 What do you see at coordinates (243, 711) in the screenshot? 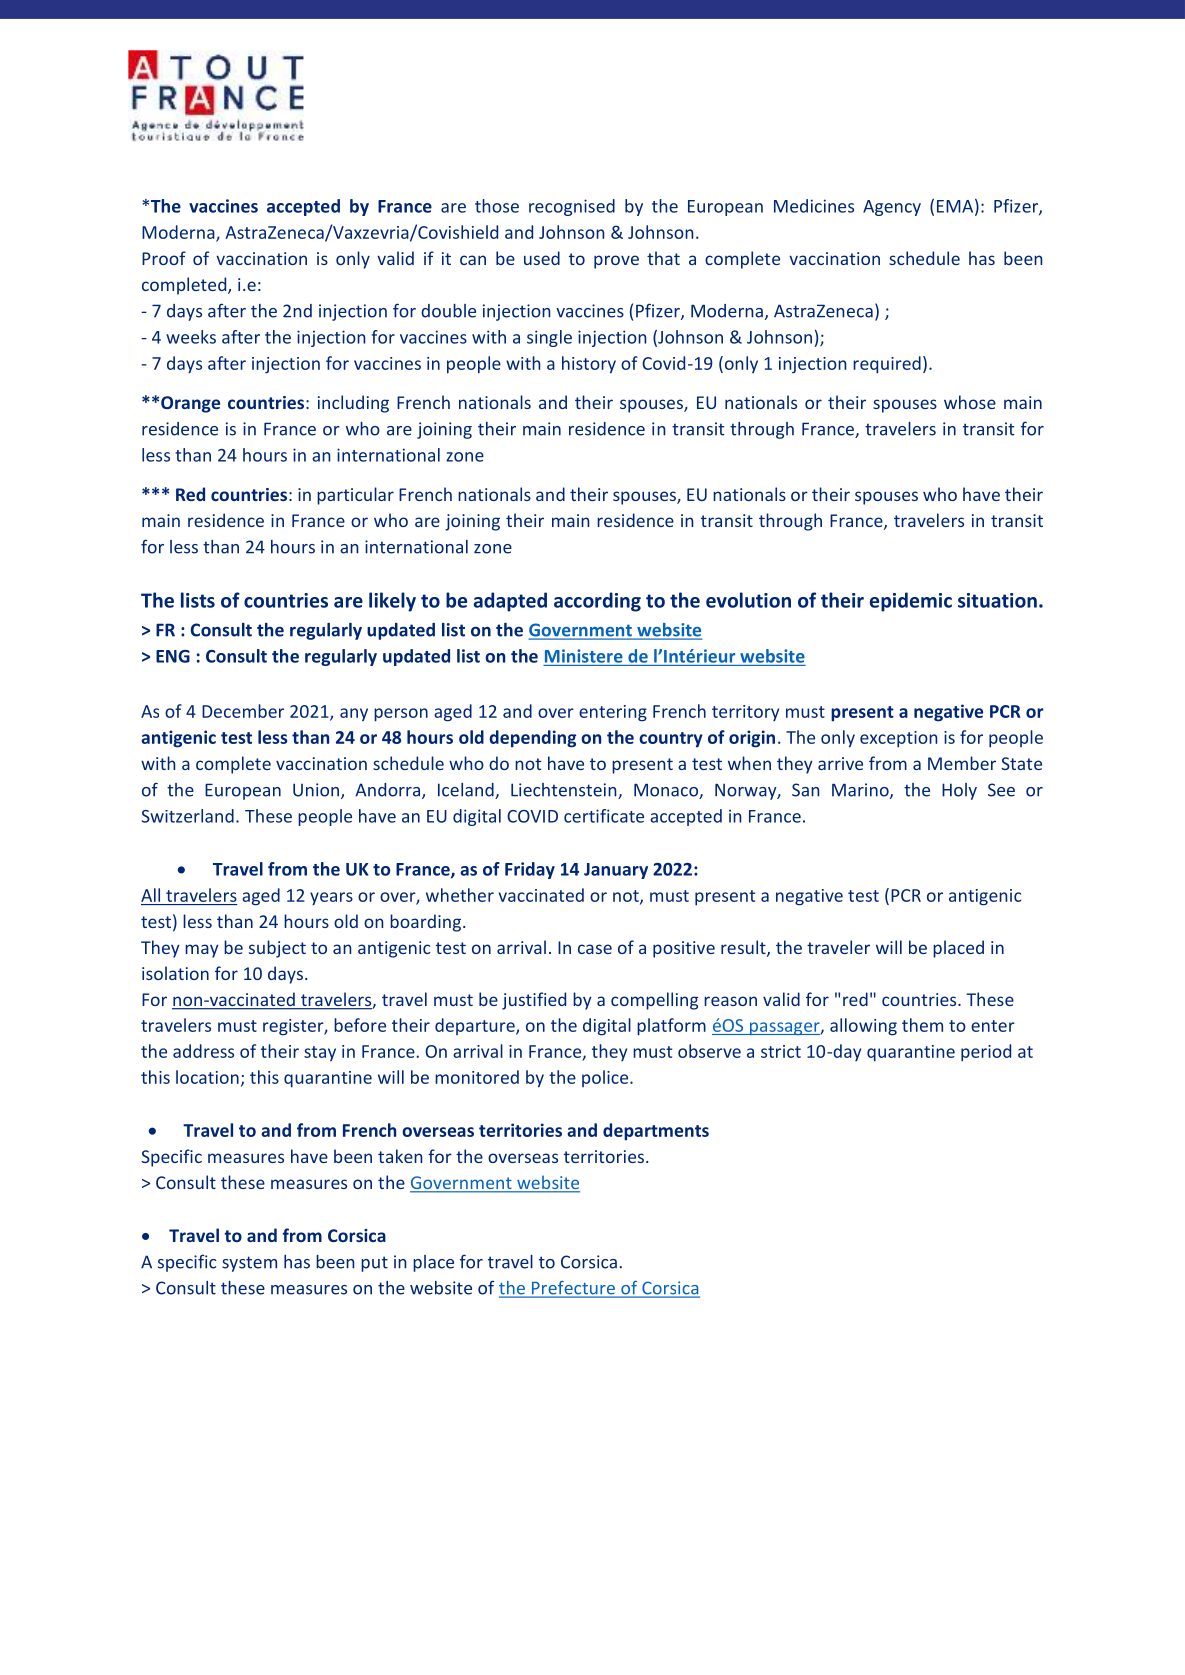
I see `December` at bounding box center [243, 711].
